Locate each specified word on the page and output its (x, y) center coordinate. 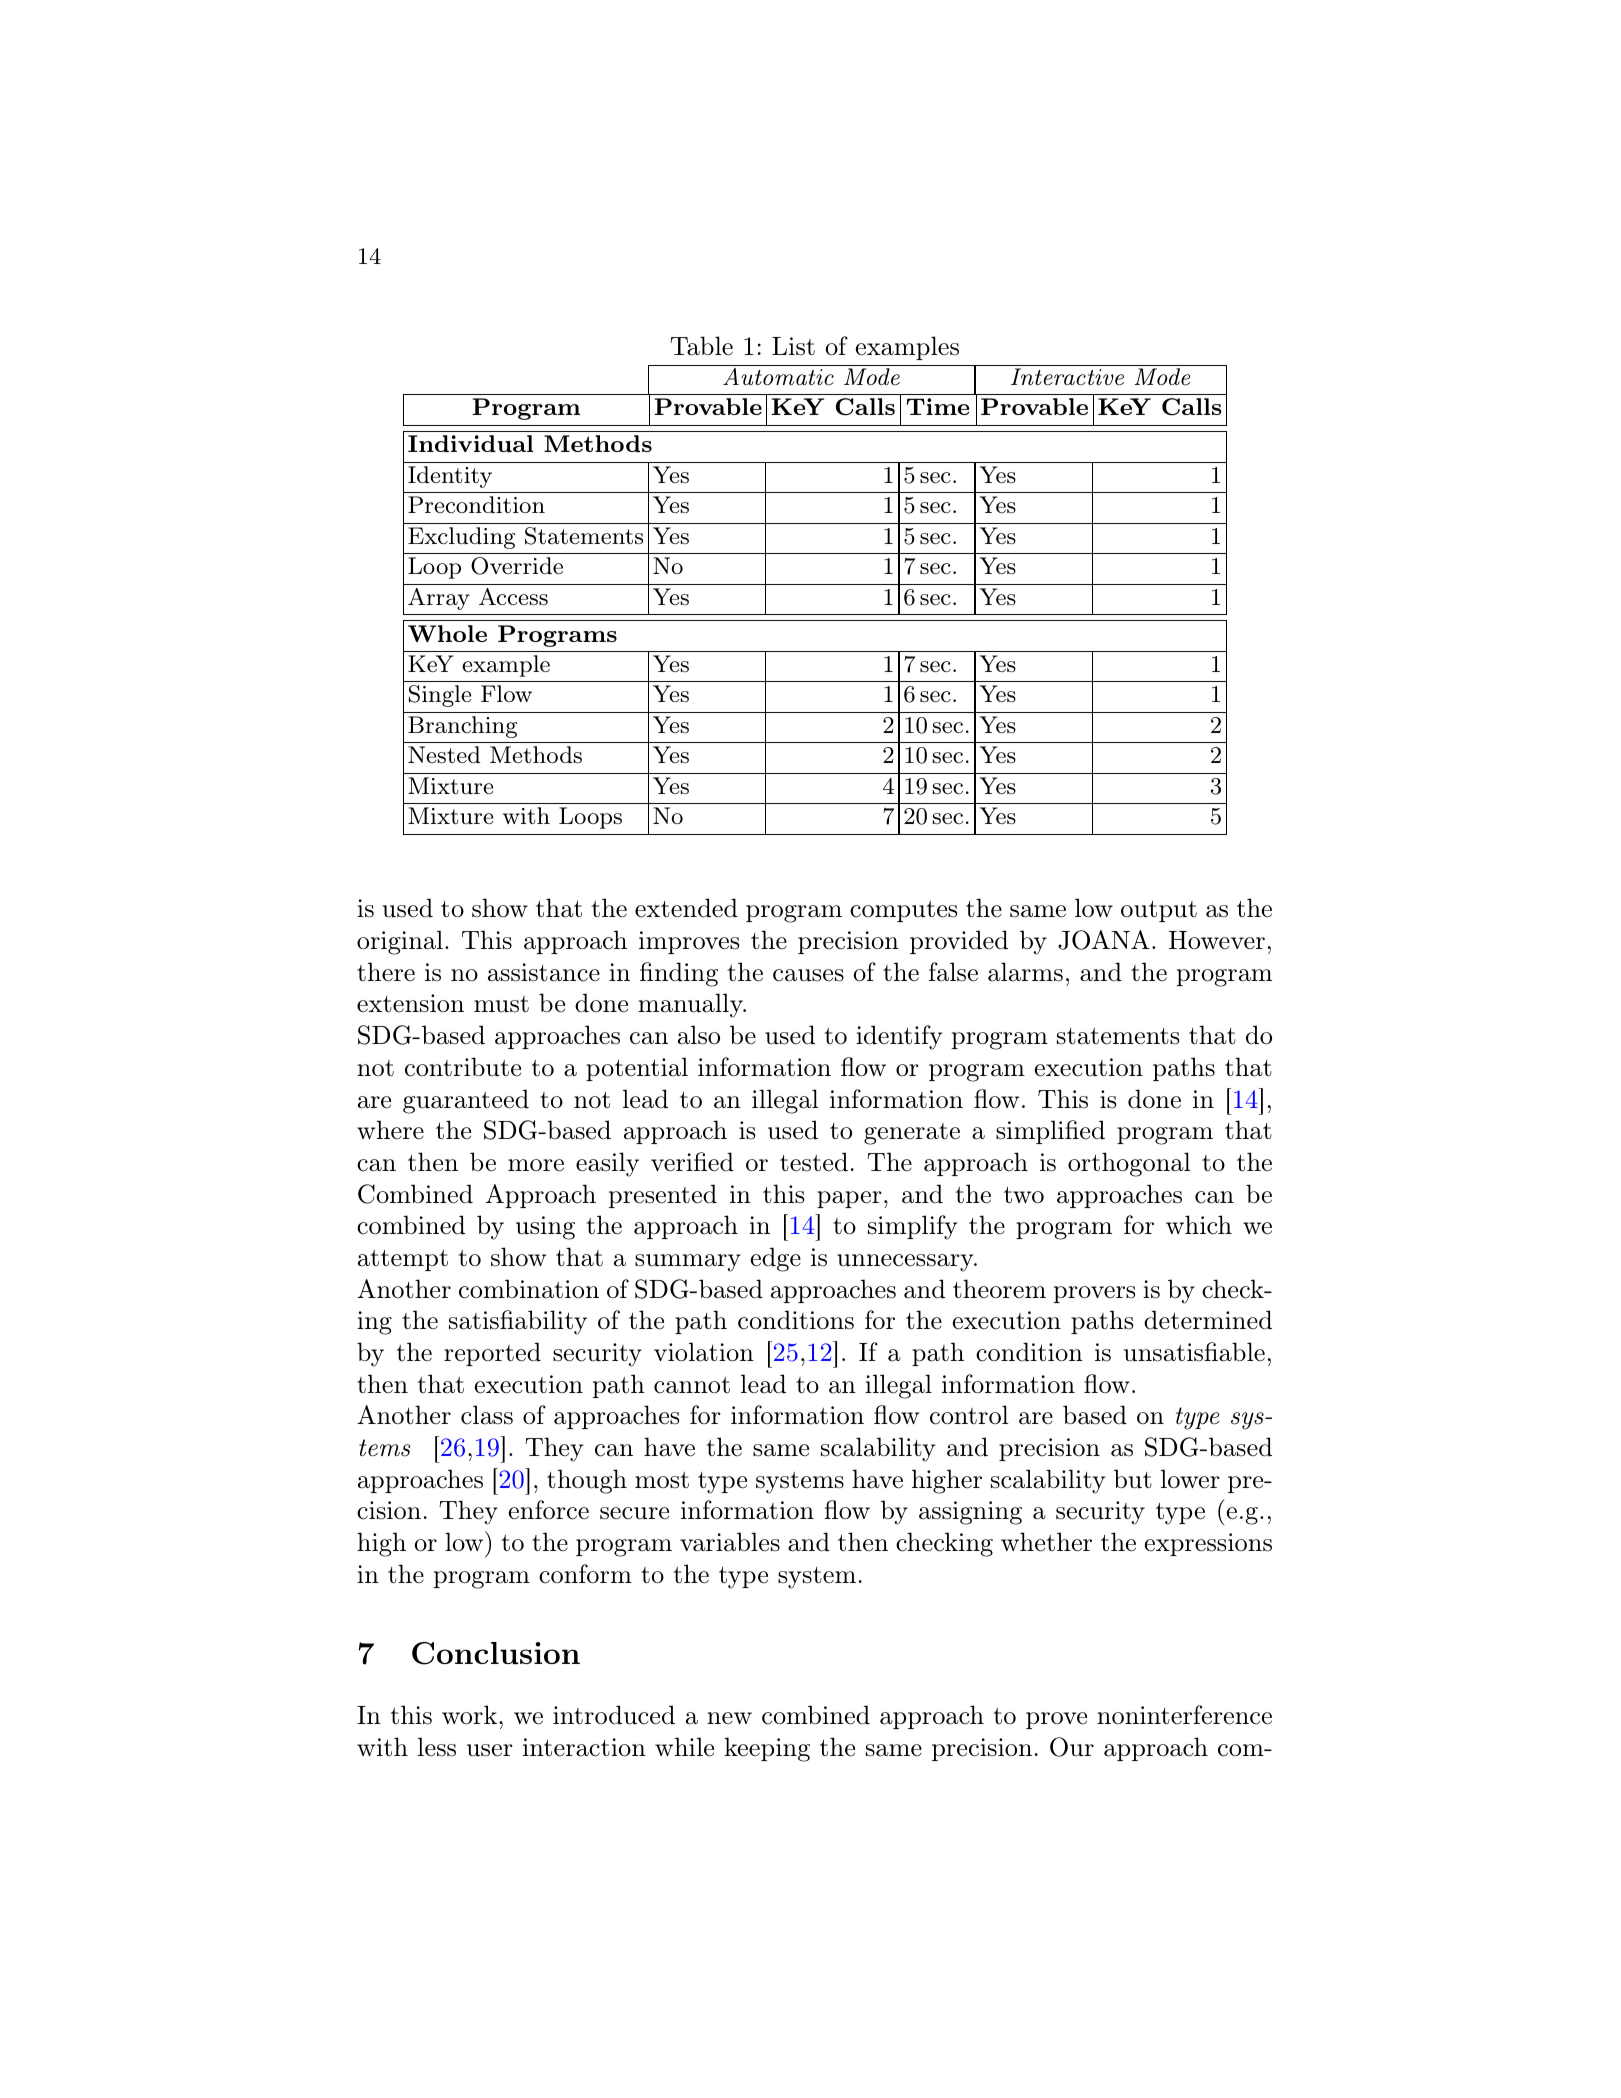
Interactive (1067, 377)
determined (1208, 1320)
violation (704, 1352)
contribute (463, 1067)
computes (904, 911)
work (469, 1715)
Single (440, 696)
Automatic (778, 377)
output (1159, 911)
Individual (471, 443)
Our (1072, 1747)
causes (808, 975)
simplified (1050, 1132)
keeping (767, 1749)
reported (492, 1354)
